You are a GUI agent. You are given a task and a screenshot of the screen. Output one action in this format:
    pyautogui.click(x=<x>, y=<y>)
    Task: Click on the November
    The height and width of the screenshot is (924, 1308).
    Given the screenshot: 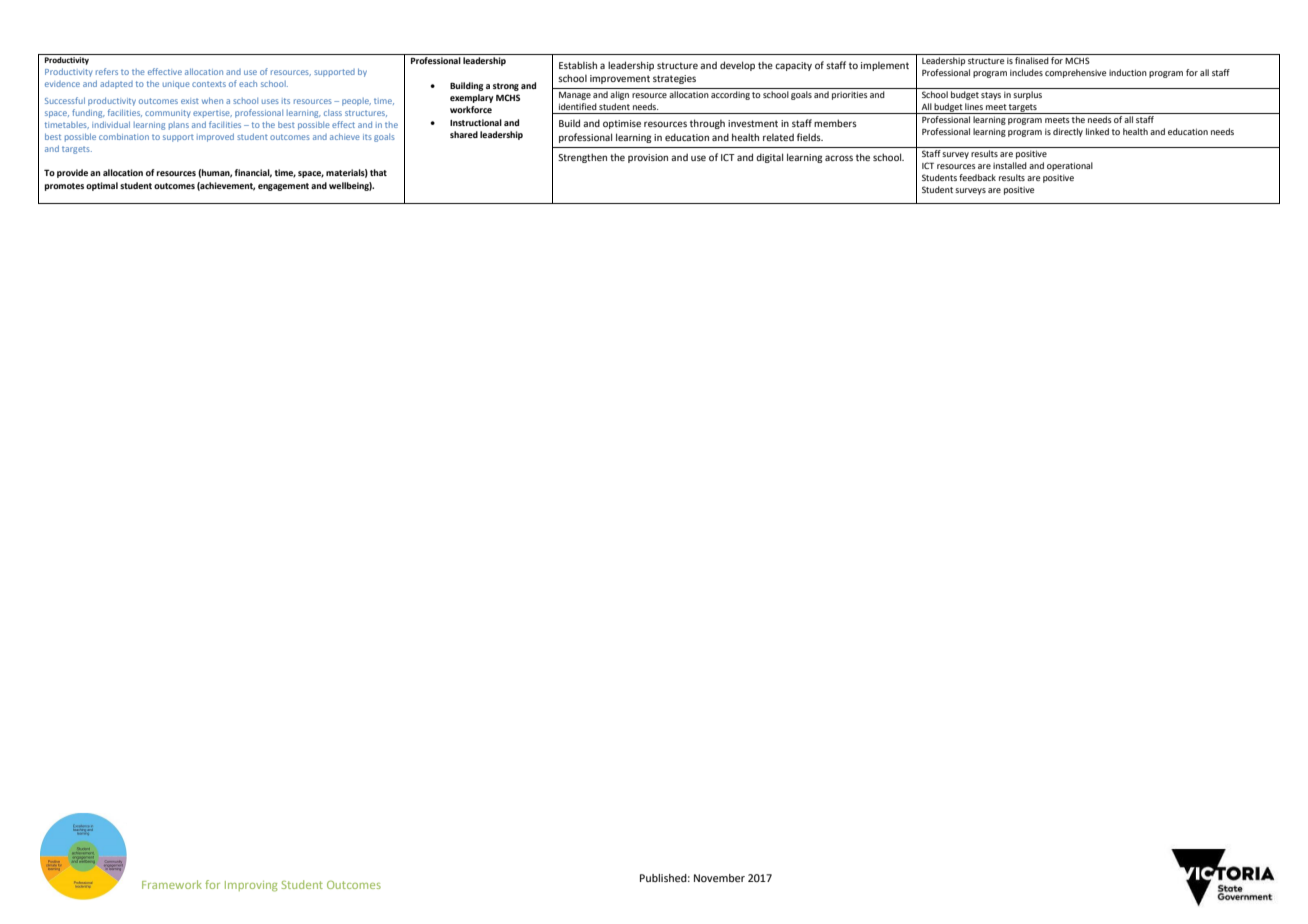 What is the action you would take?
    pyautogui.click(x=719, y=878)
